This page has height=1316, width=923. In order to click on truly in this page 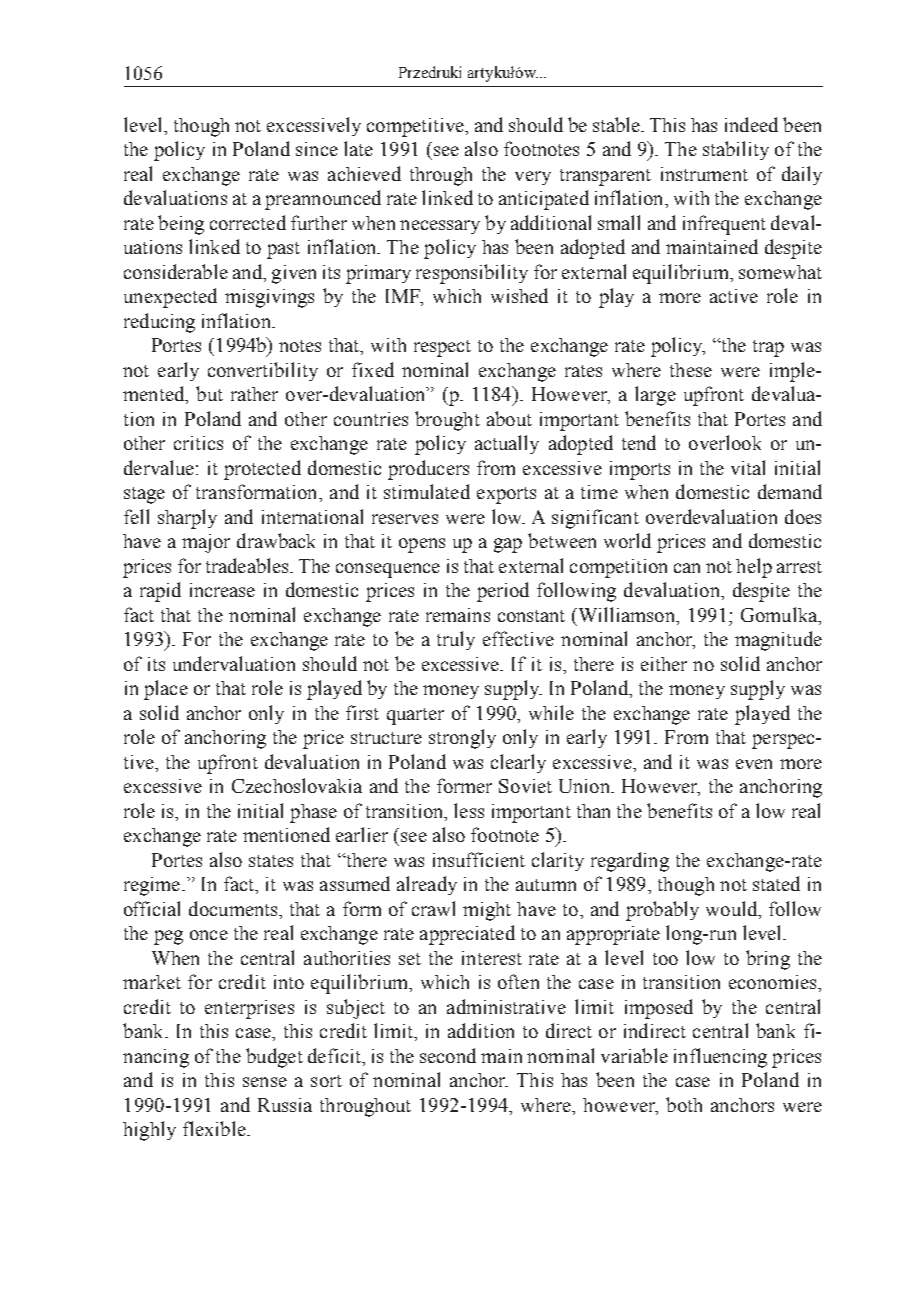, I will do `click(456, 640)`.
